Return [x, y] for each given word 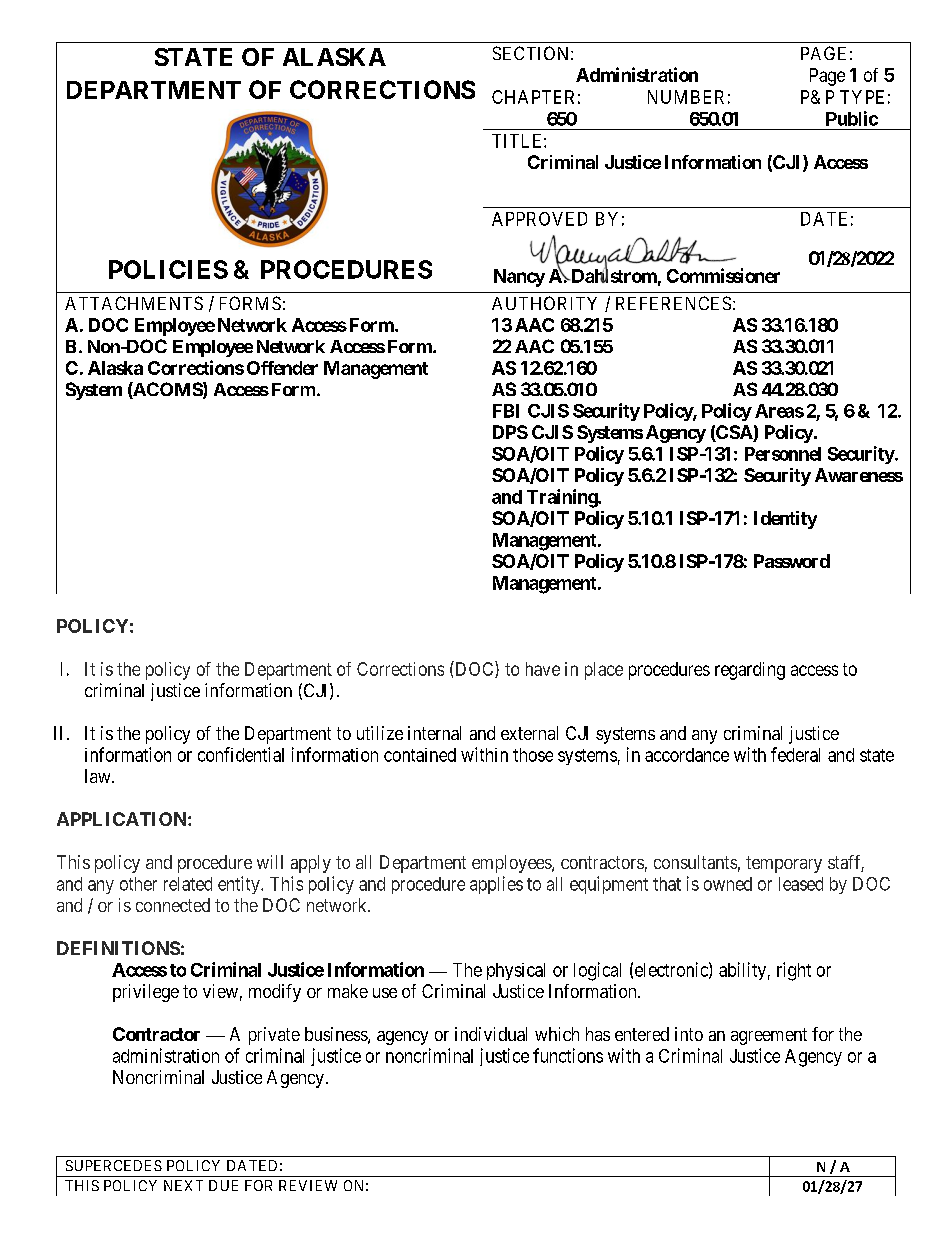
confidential [241, 754]
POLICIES [168, 269]
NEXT [183, 1185]
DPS [510, 432]
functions [568, 1055]
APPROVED [539, 219]
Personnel [783, 454]
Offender [282, 368]
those [533, 755]
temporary [784, 864]
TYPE [862, 97]
